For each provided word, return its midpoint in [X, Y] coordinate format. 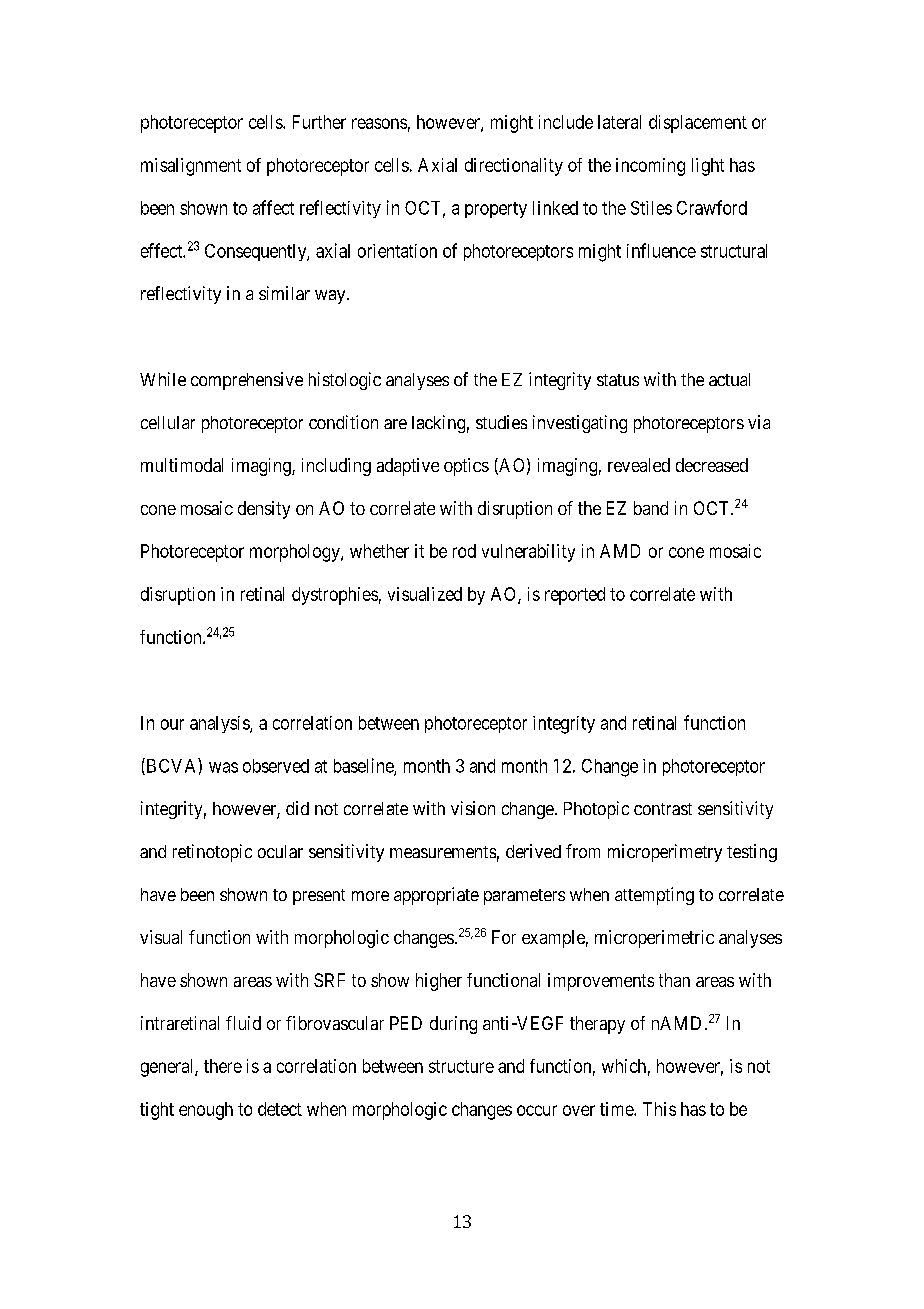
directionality [514, 167]
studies [501, 422]
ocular [280, 851]
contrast [663, 809]
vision [473, 808]
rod [464, 551]
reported [575, 596]
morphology [296, 553]
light [708, 167]
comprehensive [247, 381]
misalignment [191, 167]
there [223, 1066]
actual [729, 379]
